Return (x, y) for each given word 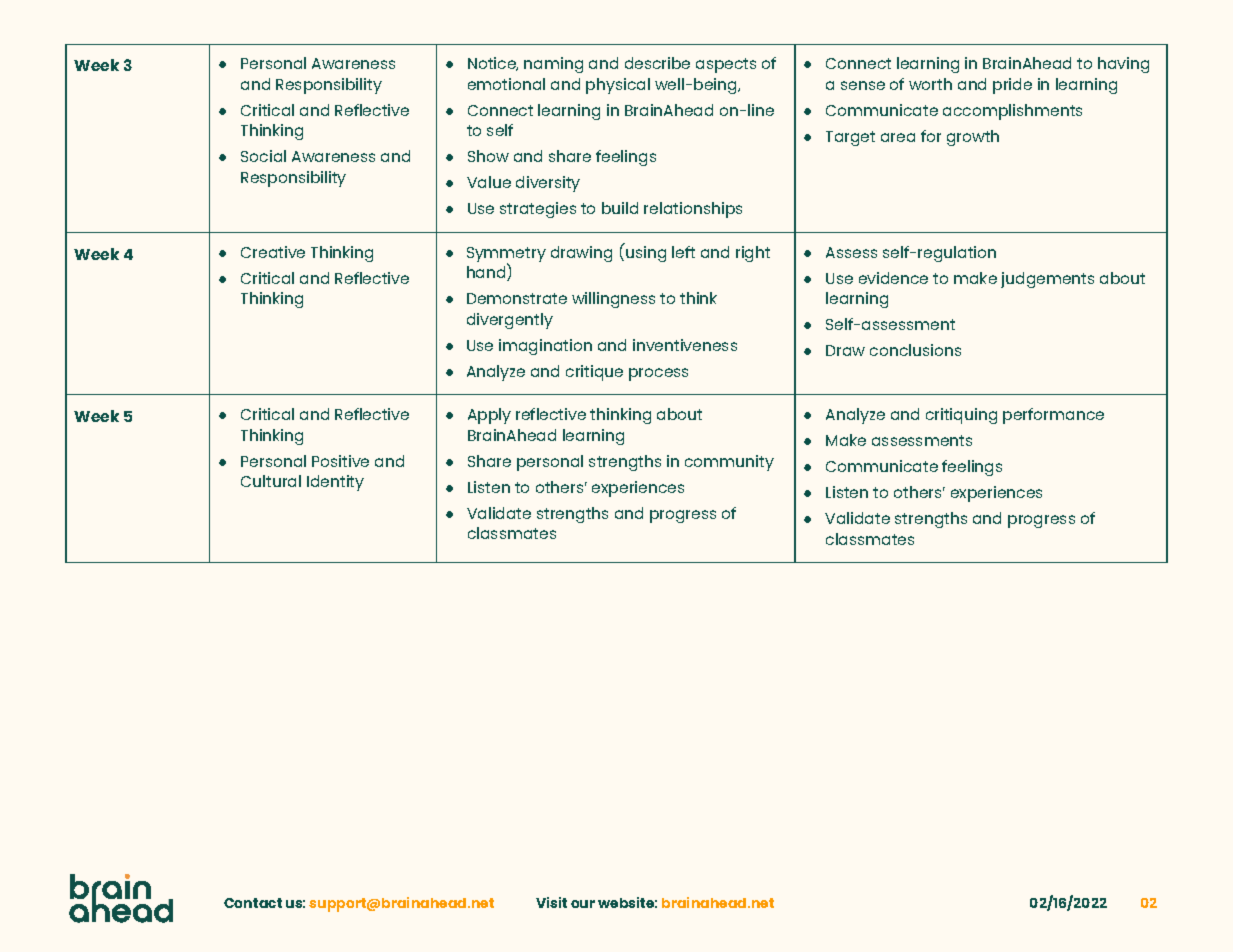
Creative (273, 252)
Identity (335, 483)
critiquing (961, 416)
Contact (253, 903)
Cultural (271, 481)
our (583, 904)
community (729, 463)
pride (1012, 86)
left (683, 252)
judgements (1047, 280)
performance (1053, 416)
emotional (506, 84)
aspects (726, 65)
